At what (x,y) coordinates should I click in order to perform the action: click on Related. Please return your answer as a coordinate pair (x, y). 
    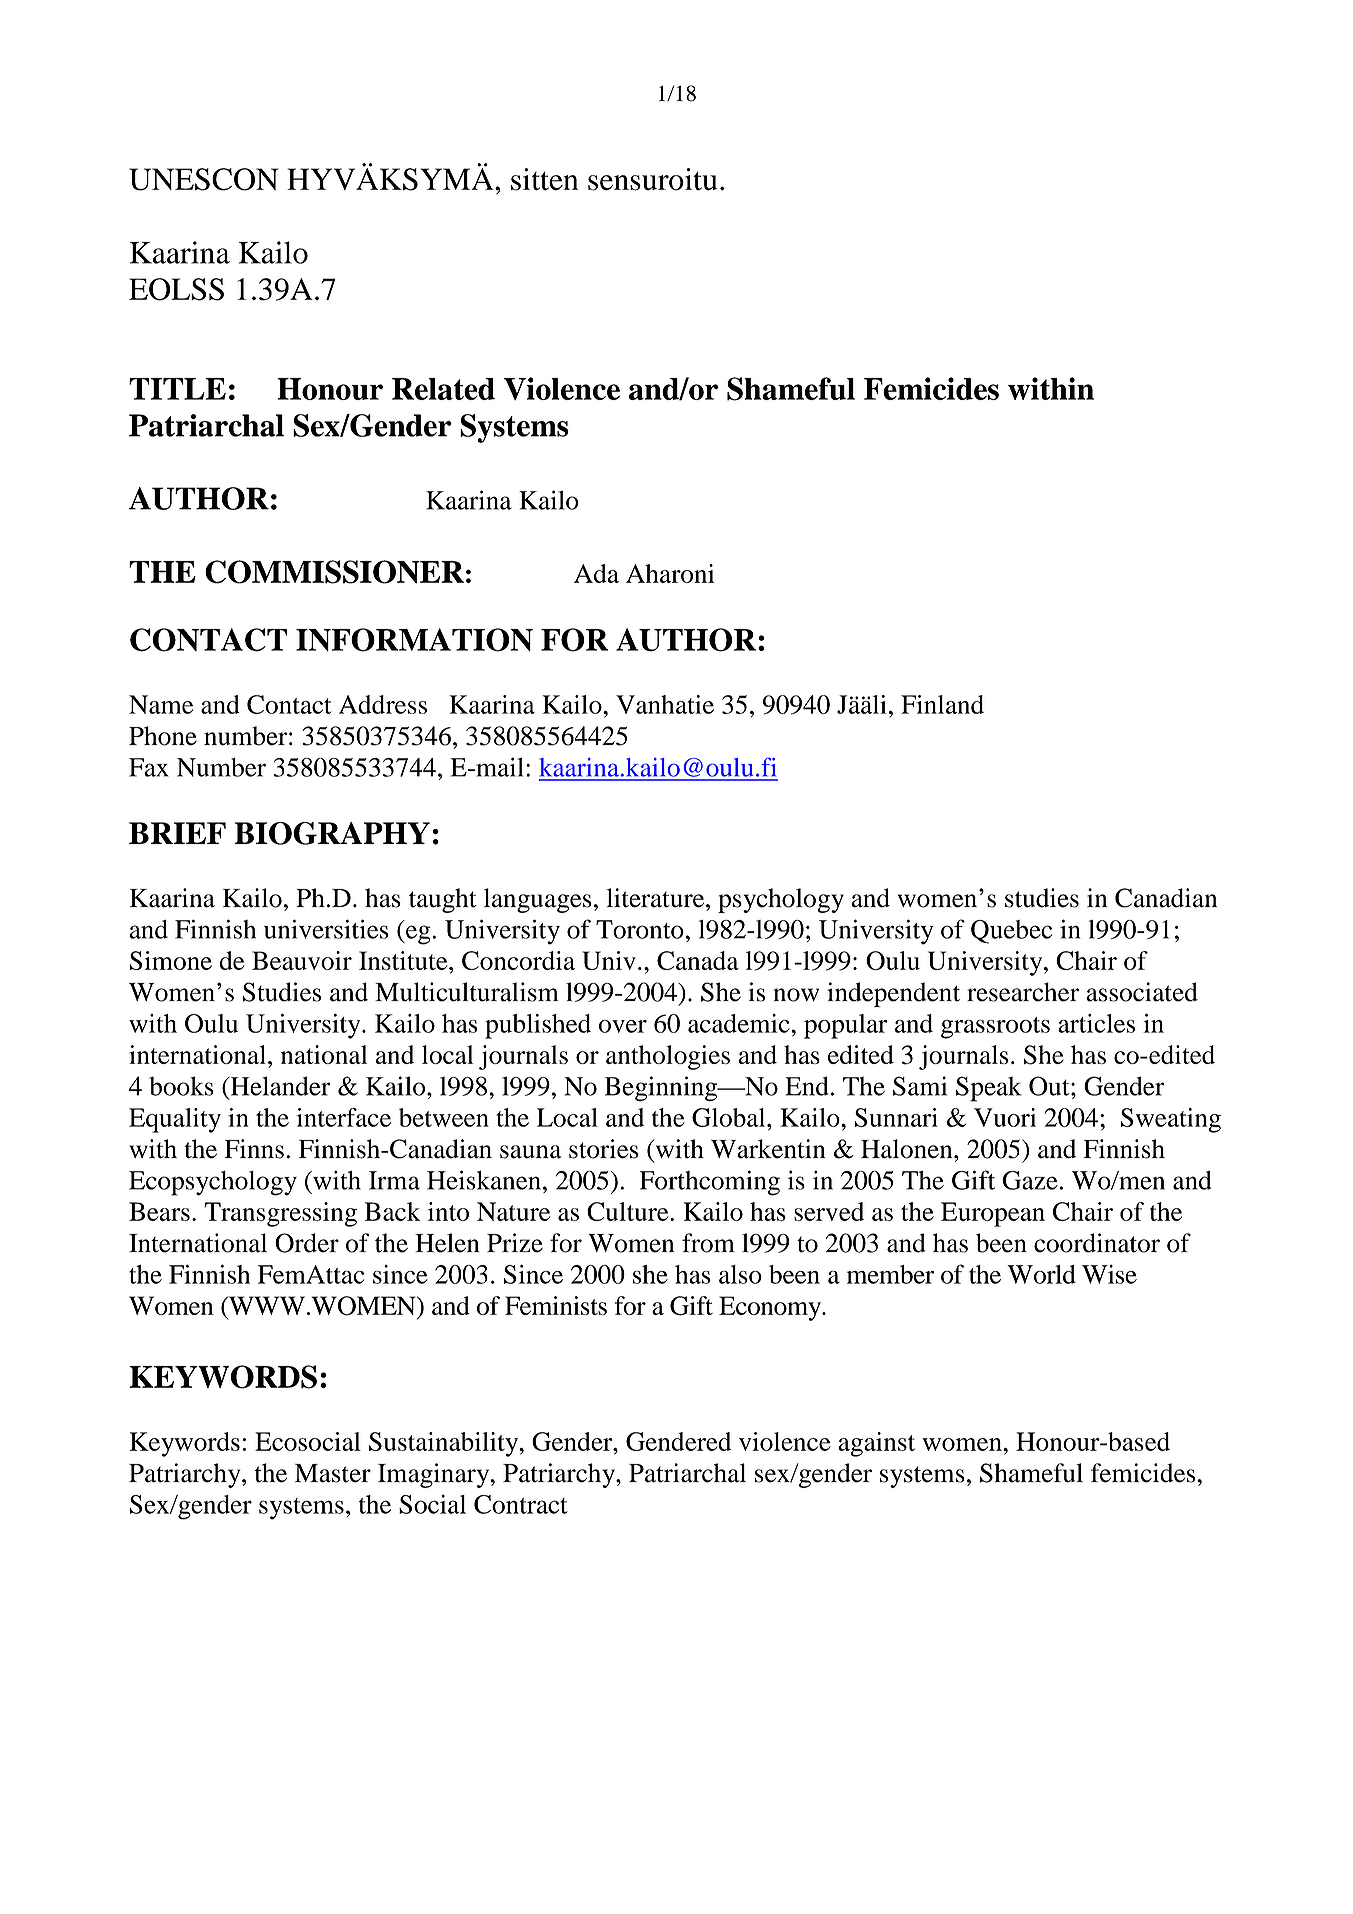
    Looking at the image, I should click on (443, 389).
